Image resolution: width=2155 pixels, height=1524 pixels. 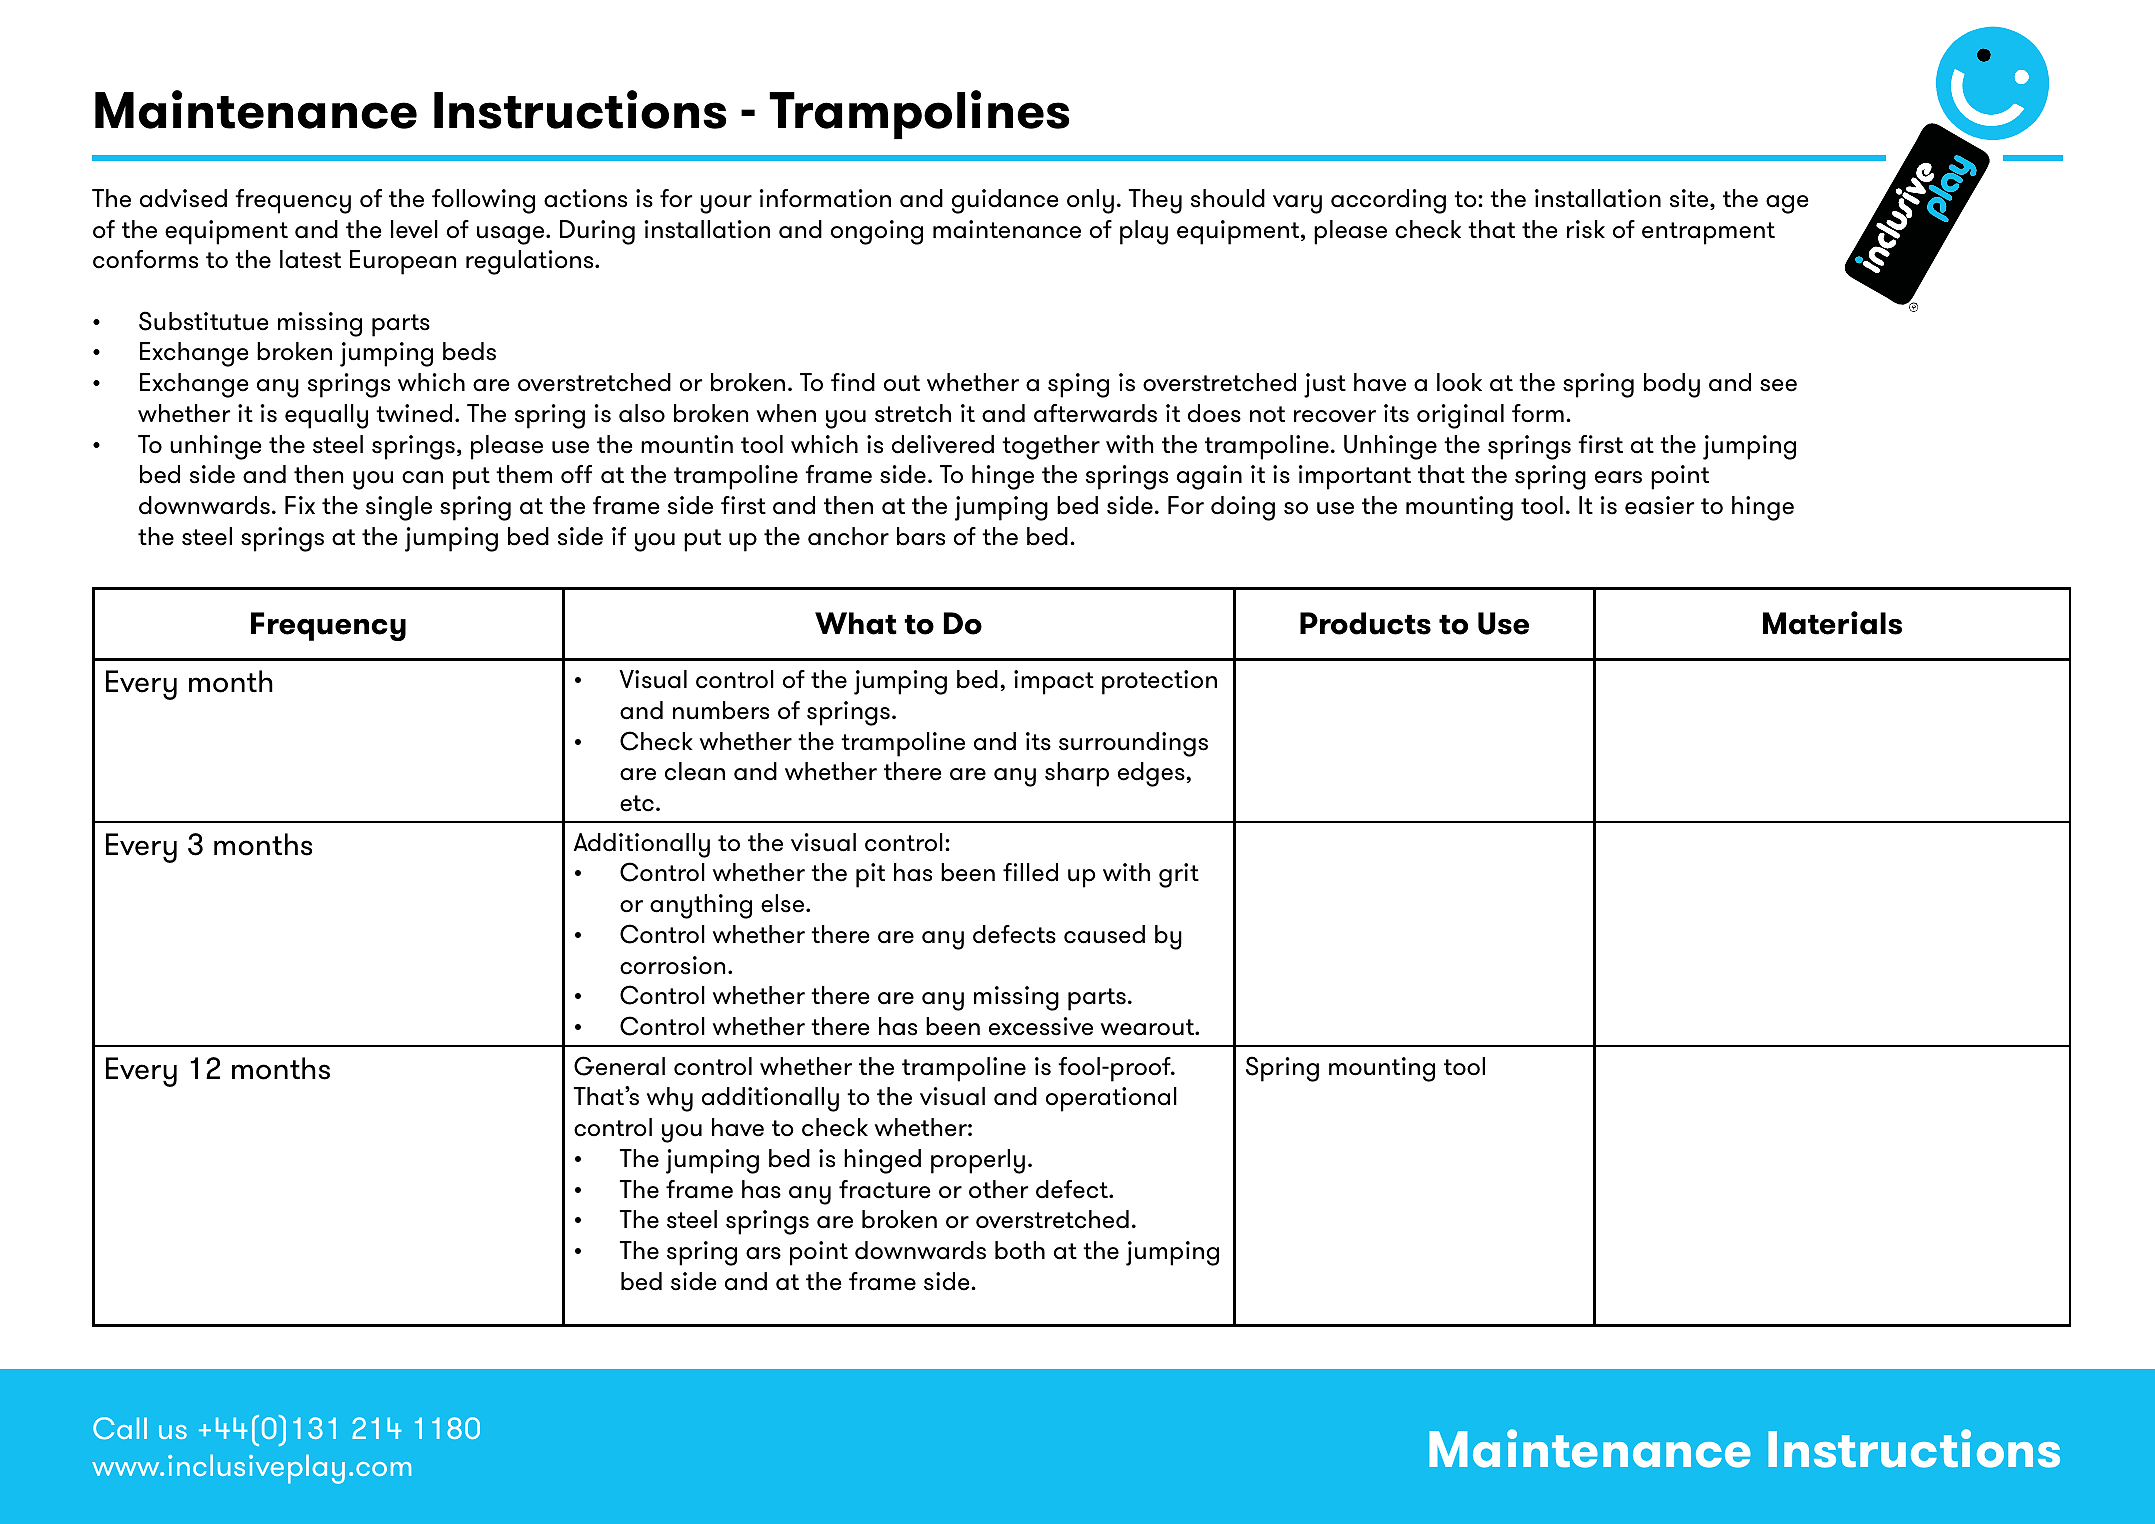 What do you see at coordinates (1179, 875) in the screenshot?
I see `grit` at bounding box center [1179, 875].
